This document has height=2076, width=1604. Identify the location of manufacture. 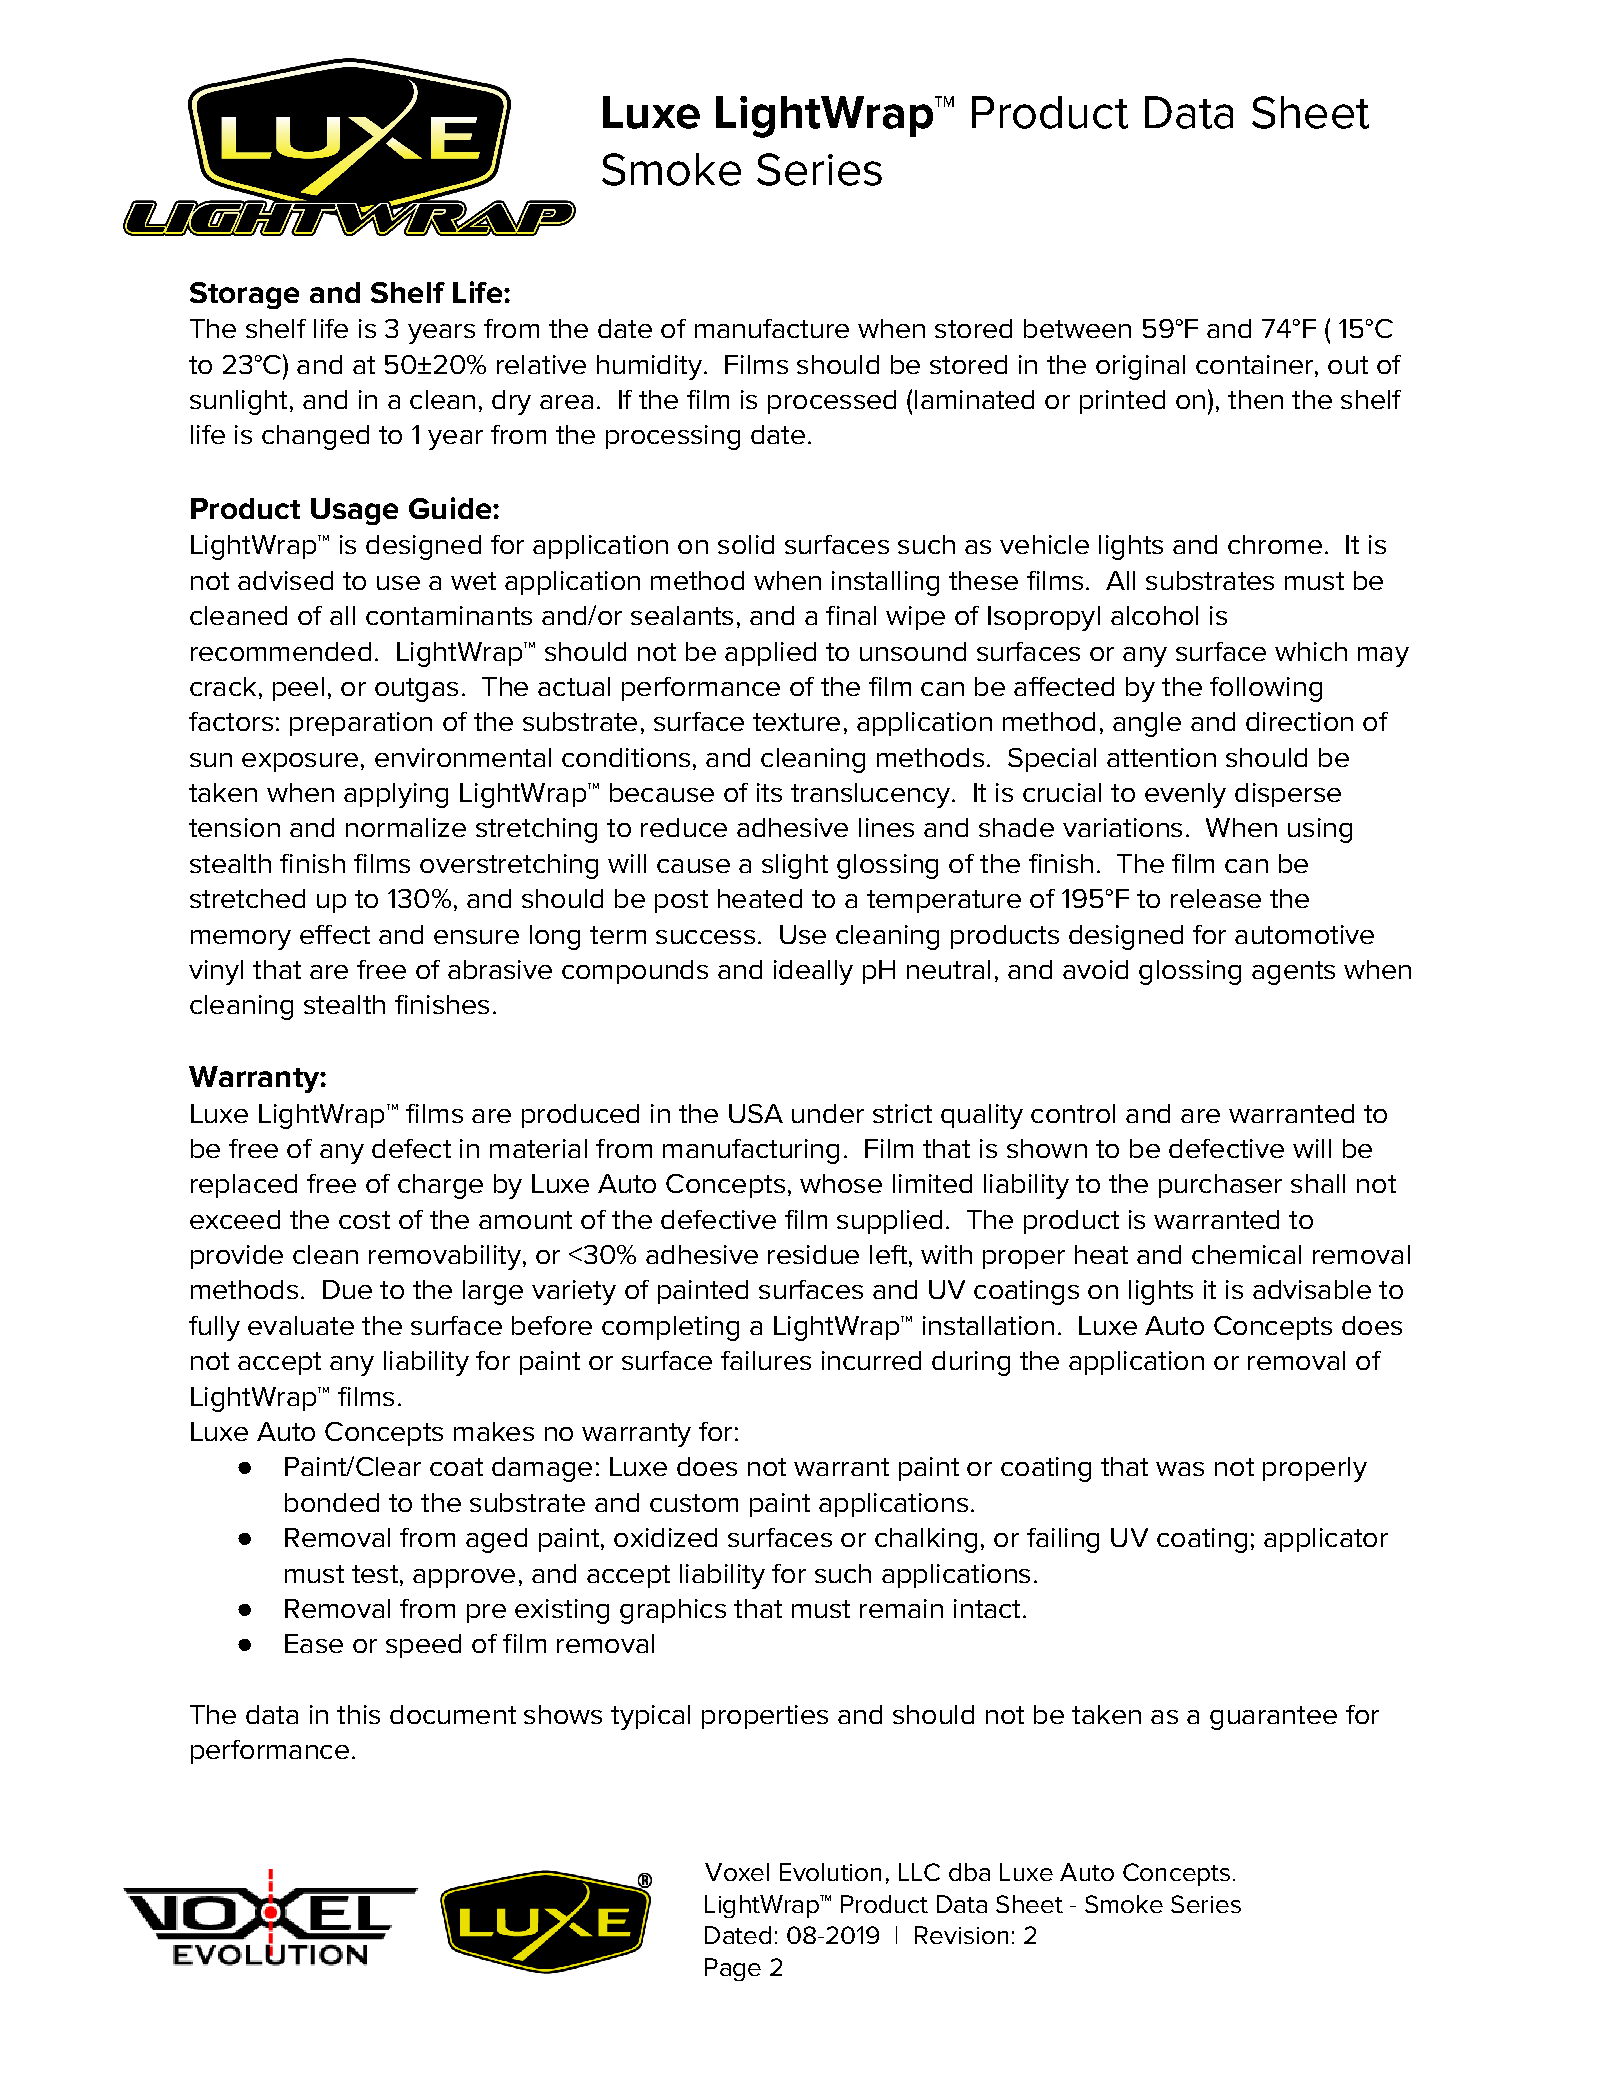
(772, 328).
